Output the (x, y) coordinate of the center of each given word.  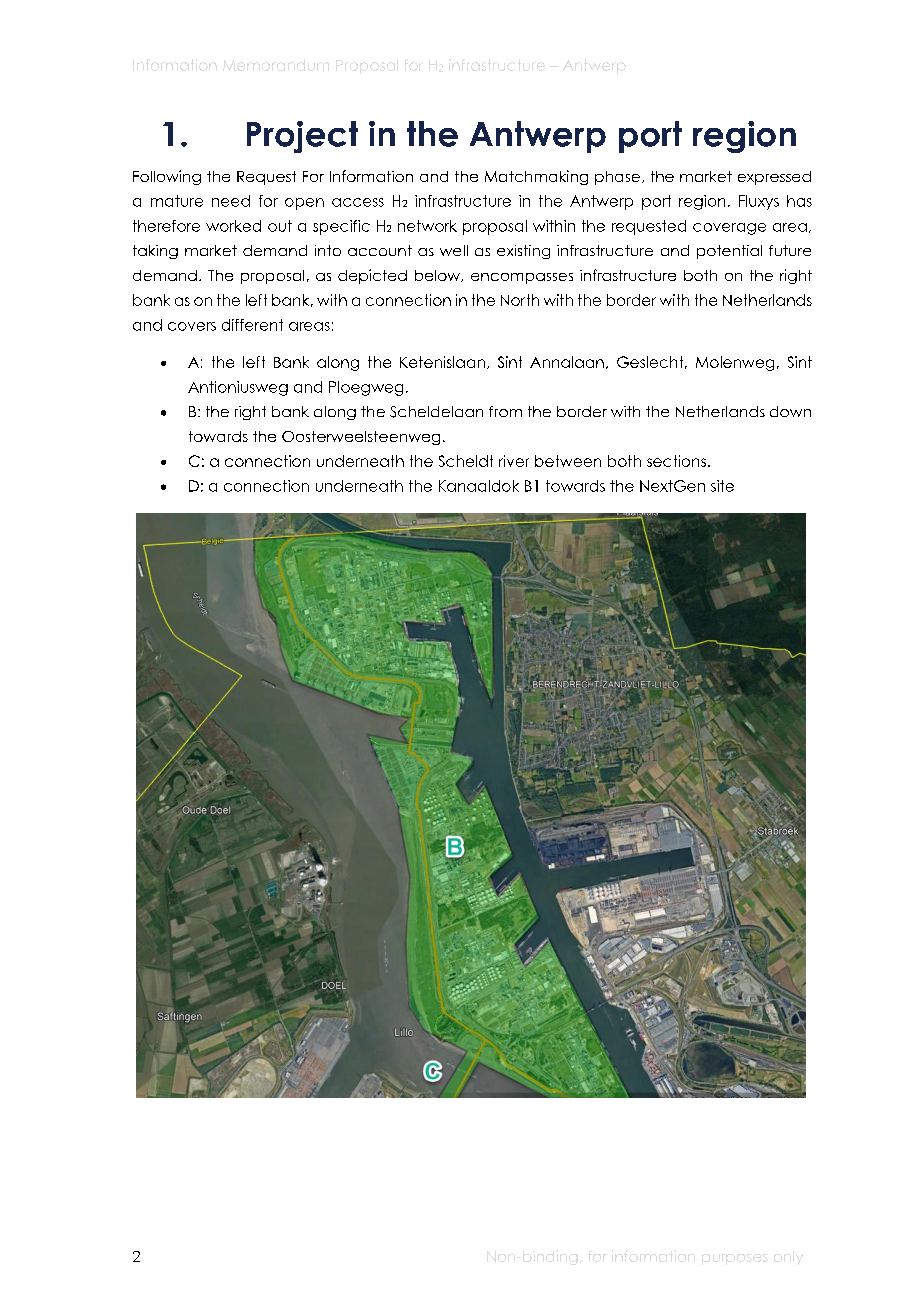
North (520, 300)
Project (302, 137)
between (568, 461)
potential (729, 252)
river (514, 461)
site (722, 486)
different (252, 325)
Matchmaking (536, 177)
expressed (774, 178)
